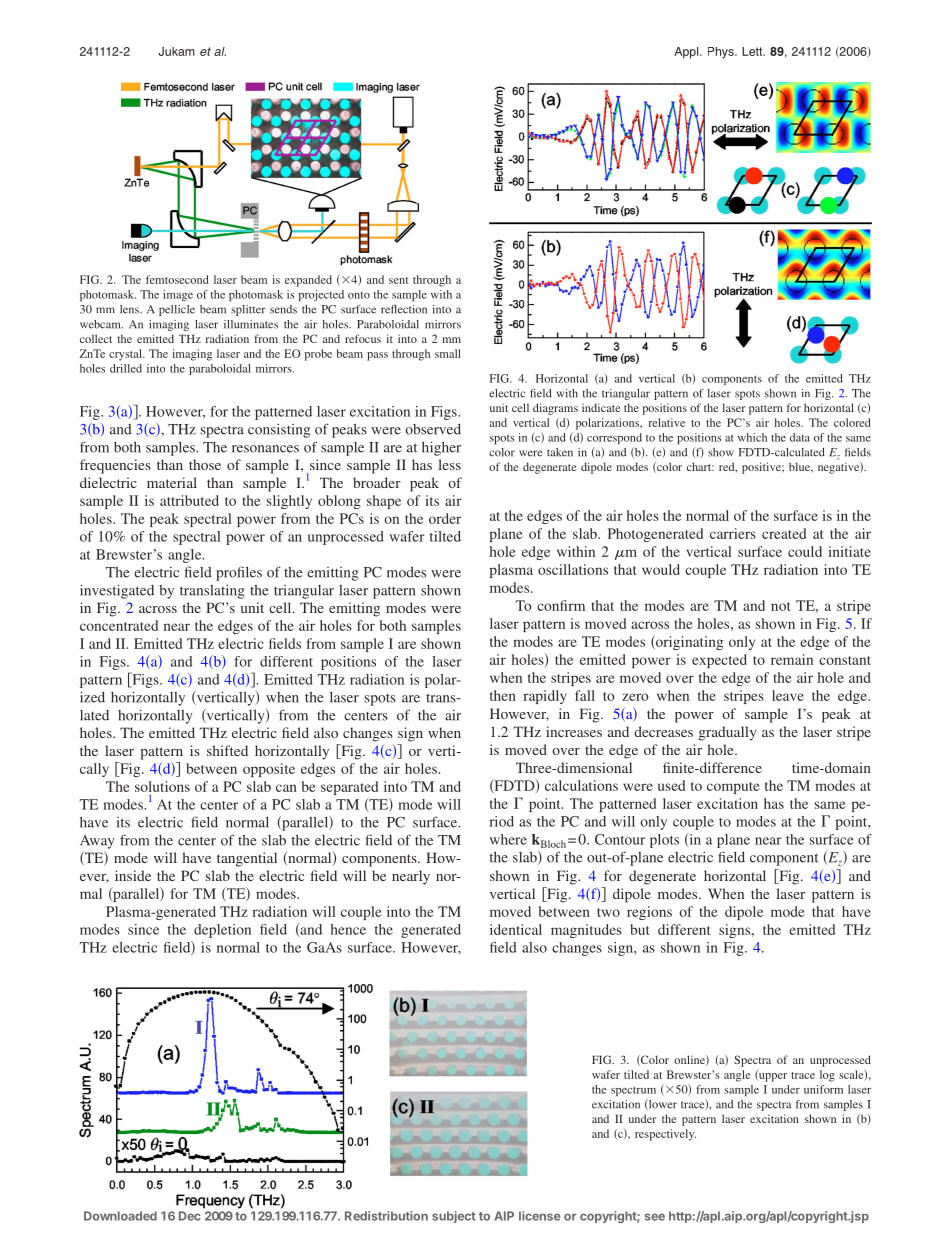  I want to click on drilled, so click(126, 368).
